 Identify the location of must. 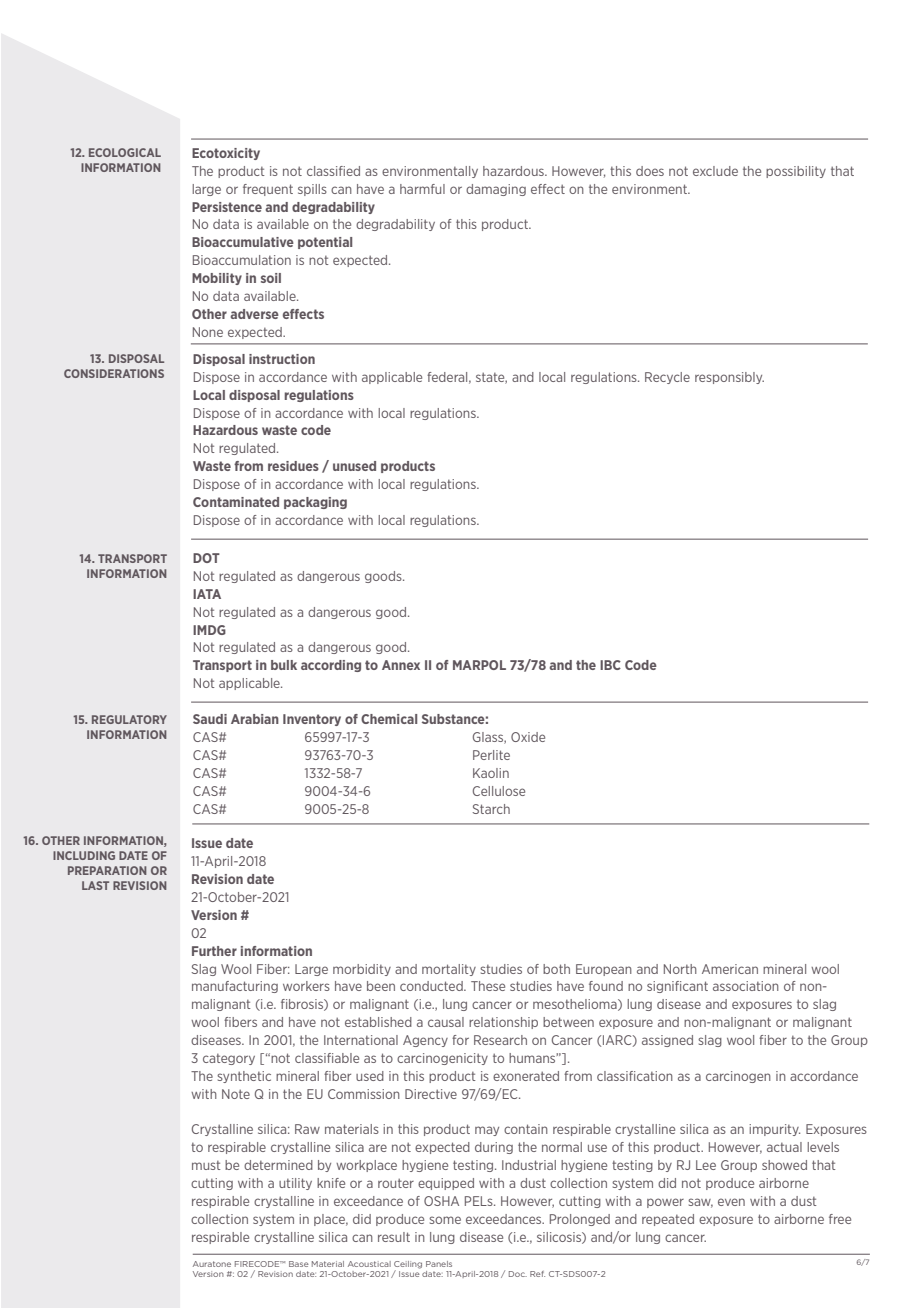
(206, 1165).
